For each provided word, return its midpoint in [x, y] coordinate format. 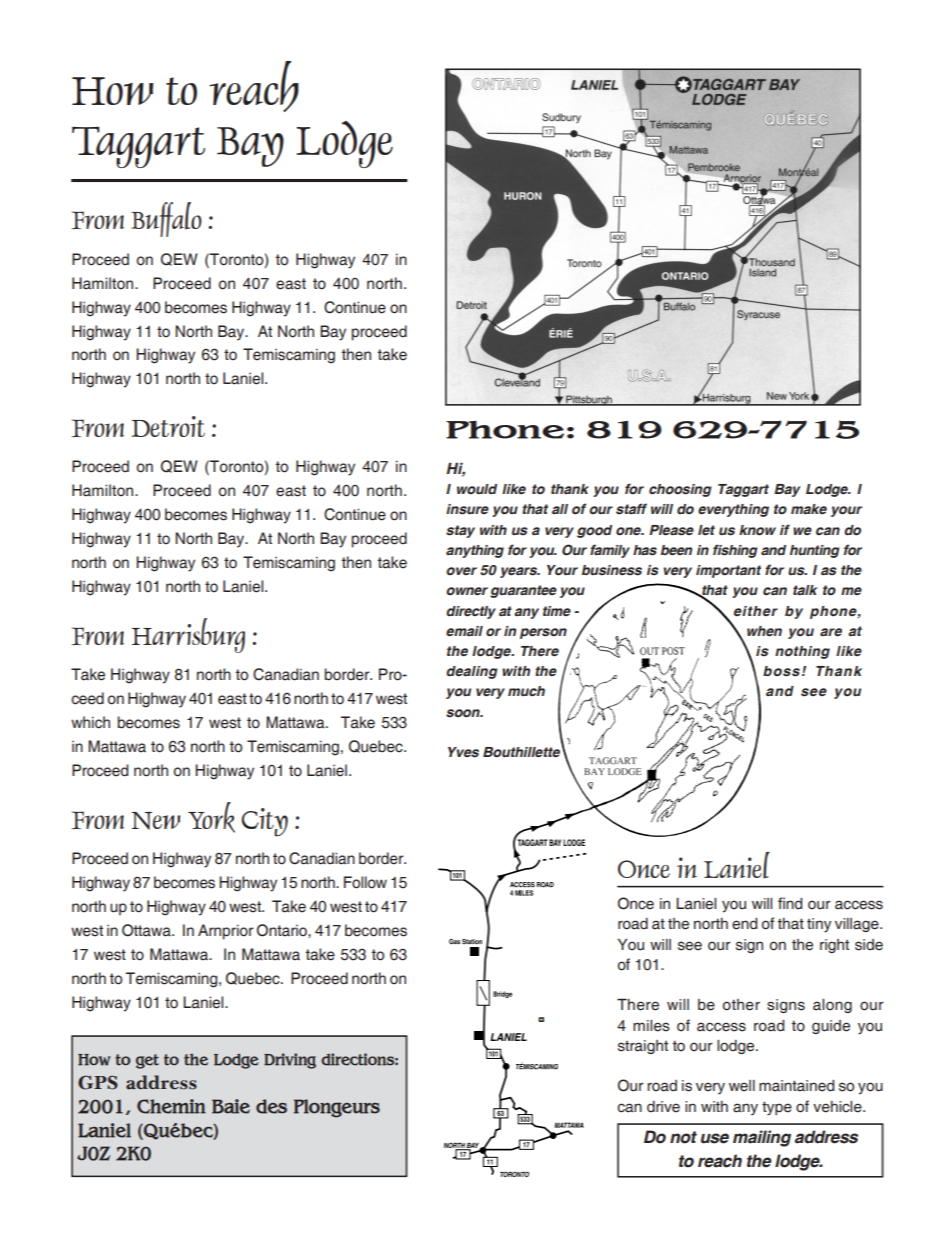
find [790, 903]
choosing [680, 490]
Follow [365, 882]
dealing [472, 672]
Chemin [171, 1106]
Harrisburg [188, 635]
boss [781, 671]
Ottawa [147, 930]
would [477, 489]
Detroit [168, 426]
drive [663, 1107]
